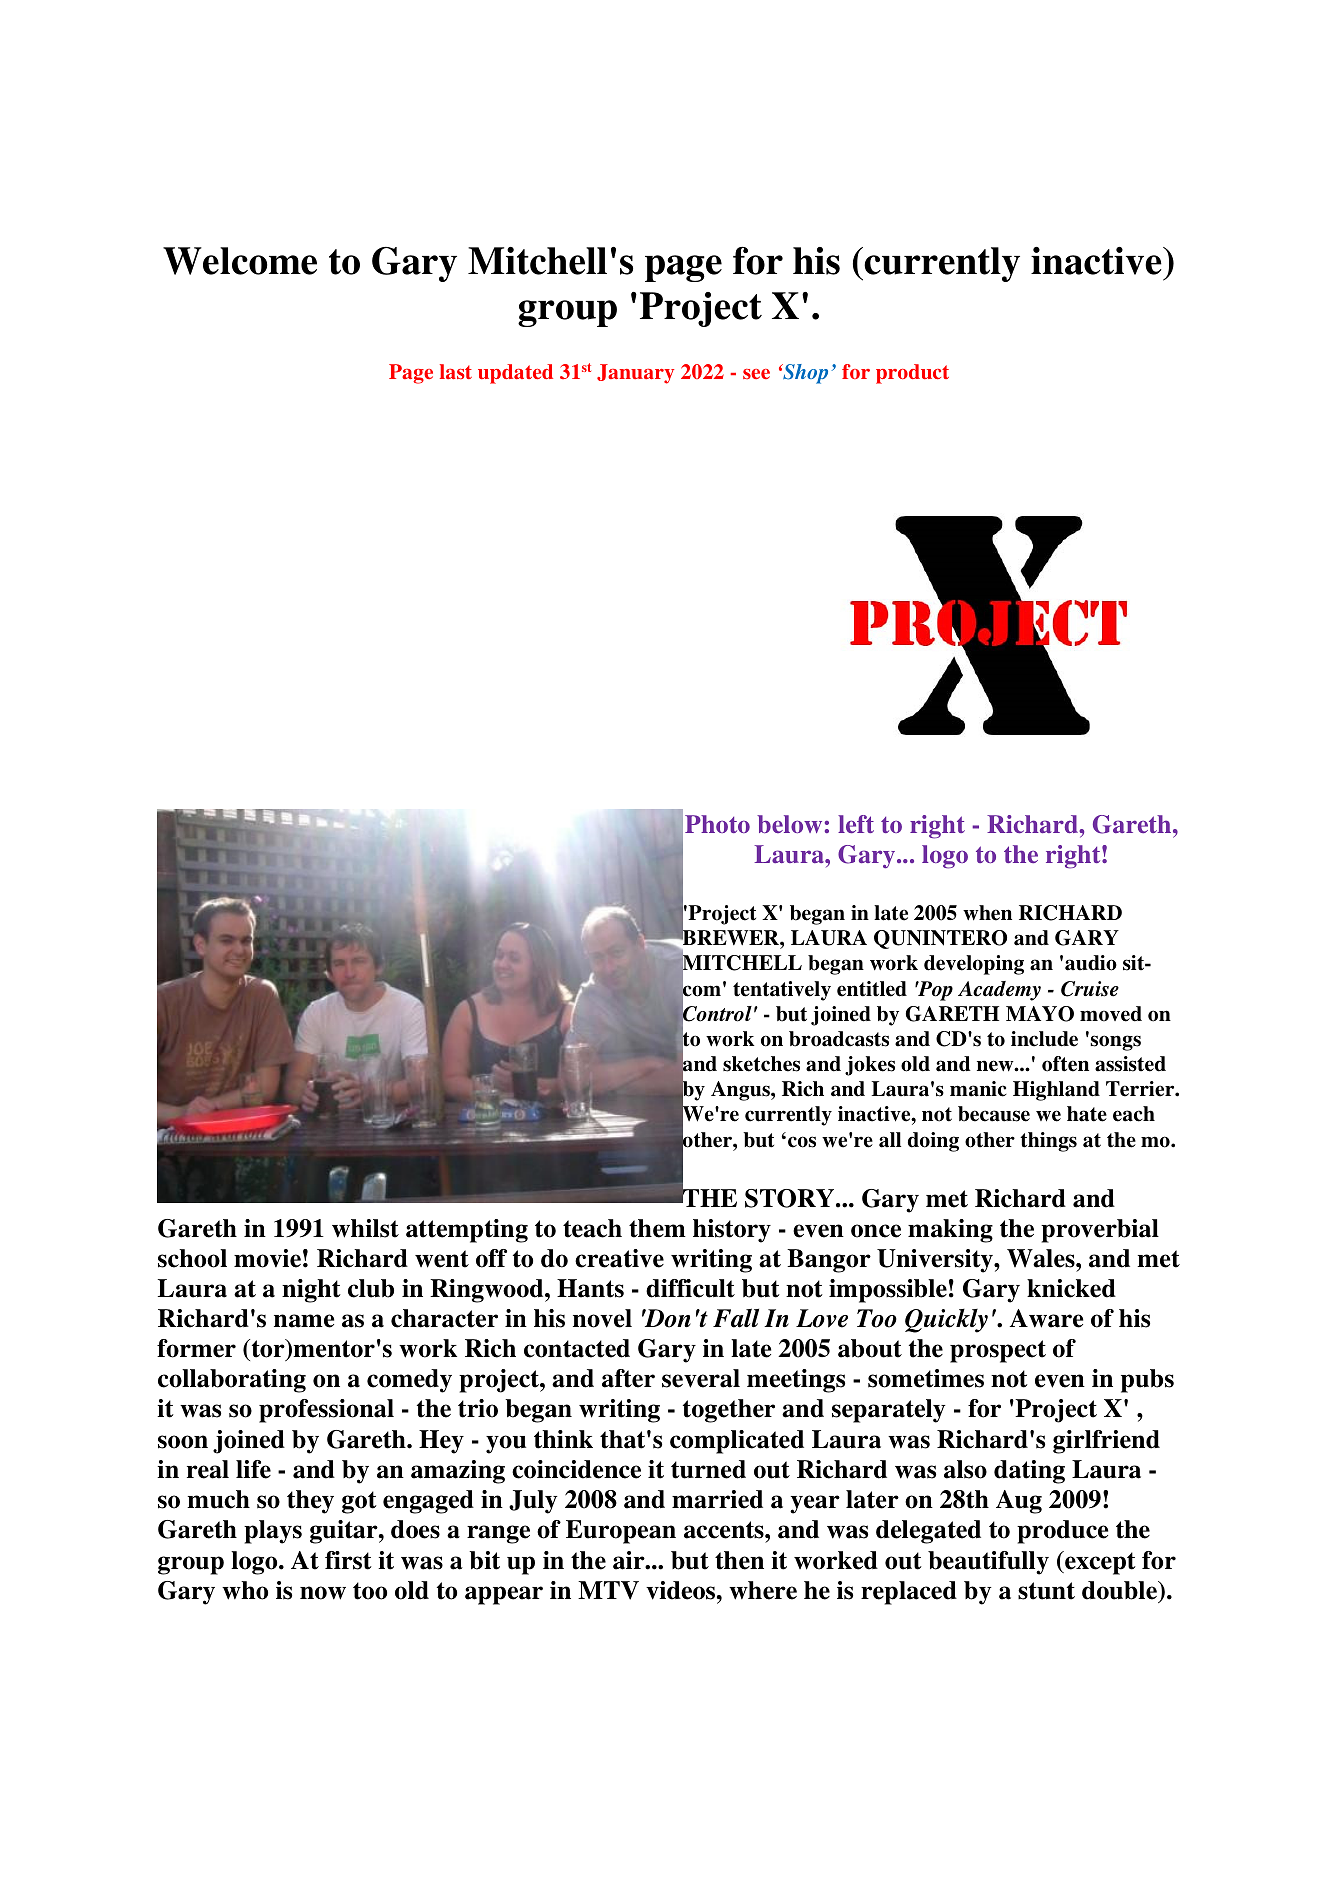  What do you see at coordinates (240, 261) in the screenshot?
I see `Welcome` at bounding box center [240, 261].
